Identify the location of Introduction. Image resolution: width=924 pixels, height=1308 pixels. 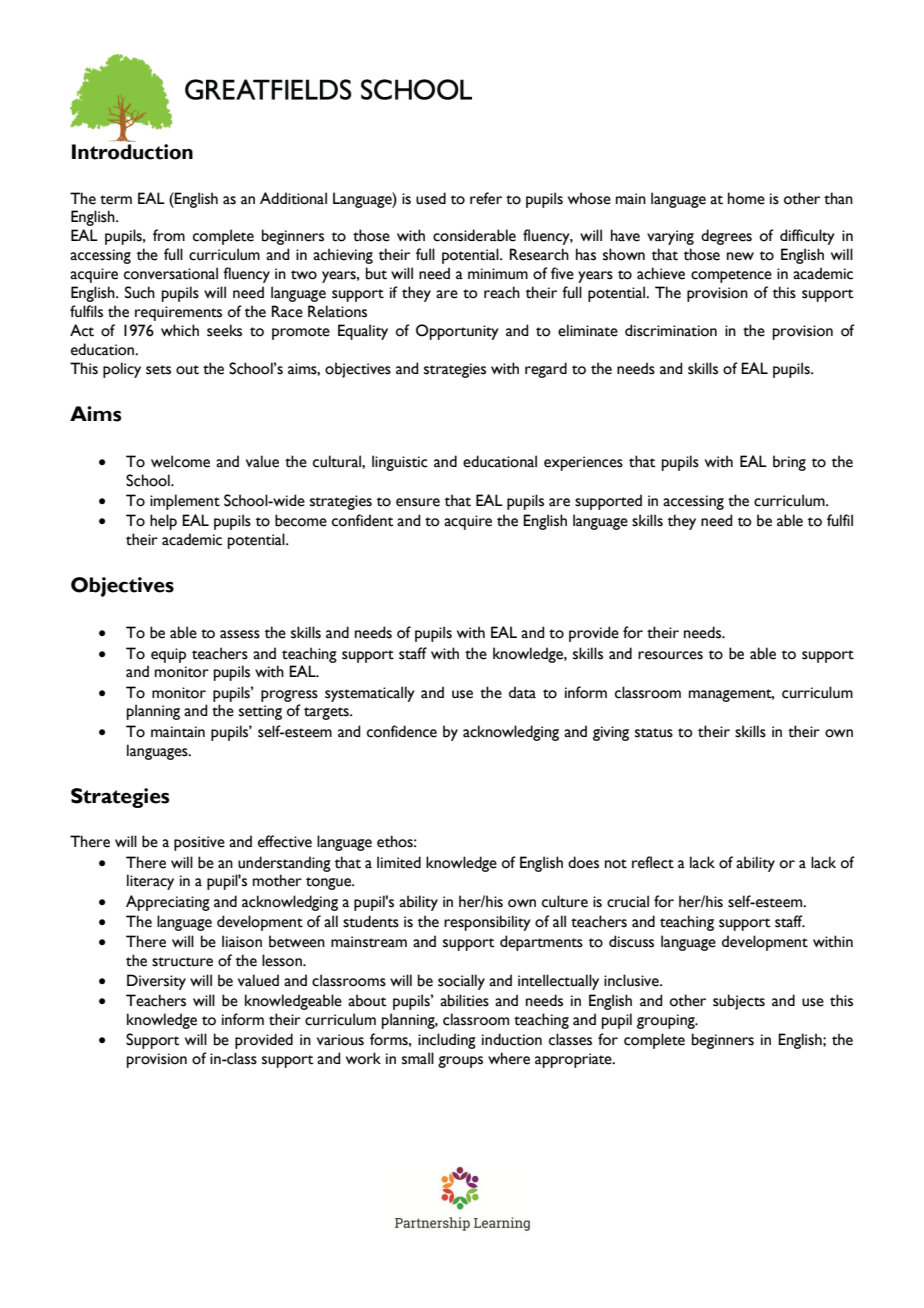
(132, 152).
